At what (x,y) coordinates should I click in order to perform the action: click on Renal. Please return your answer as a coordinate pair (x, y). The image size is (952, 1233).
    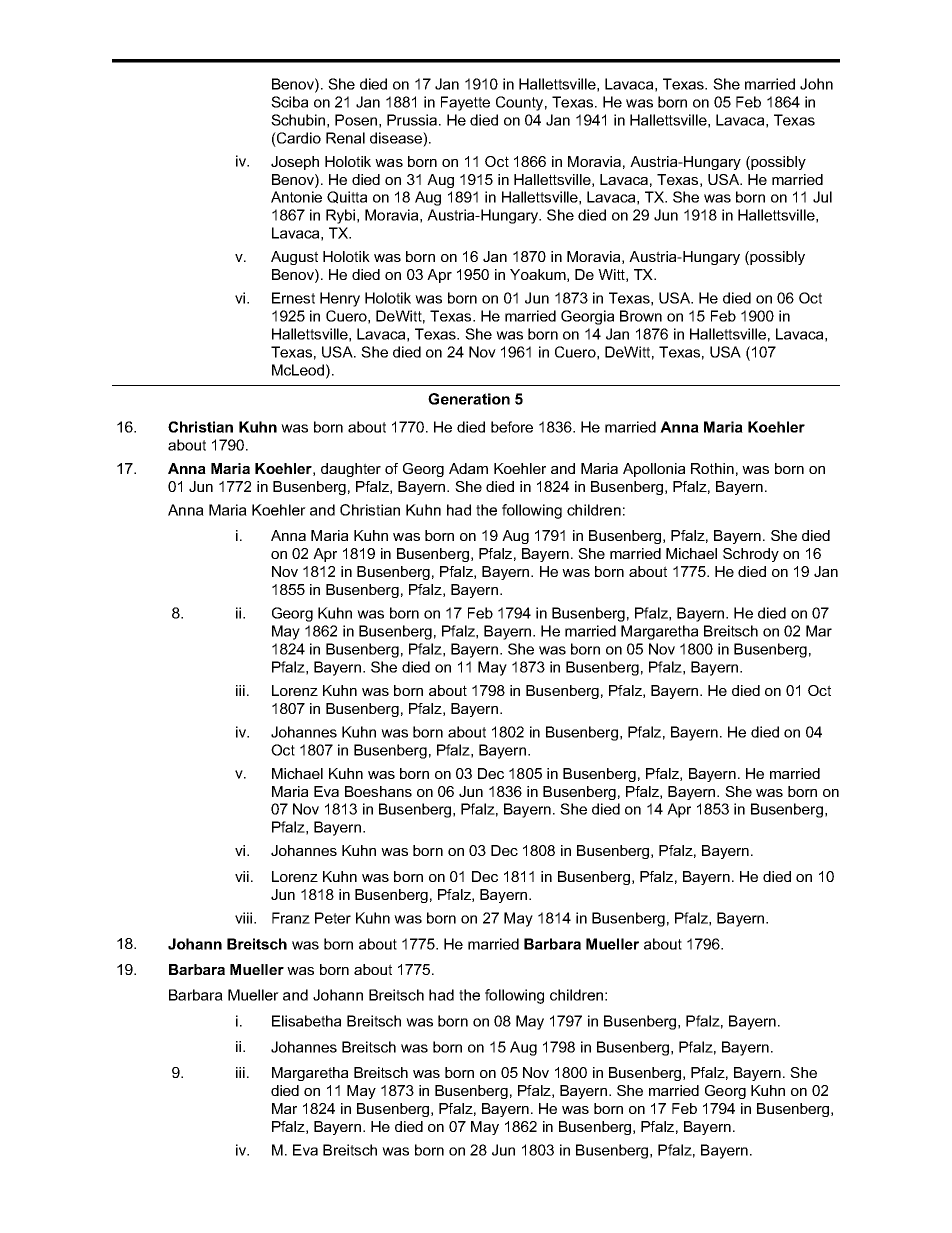
    Looking at the image, I should click on (345, 138).
